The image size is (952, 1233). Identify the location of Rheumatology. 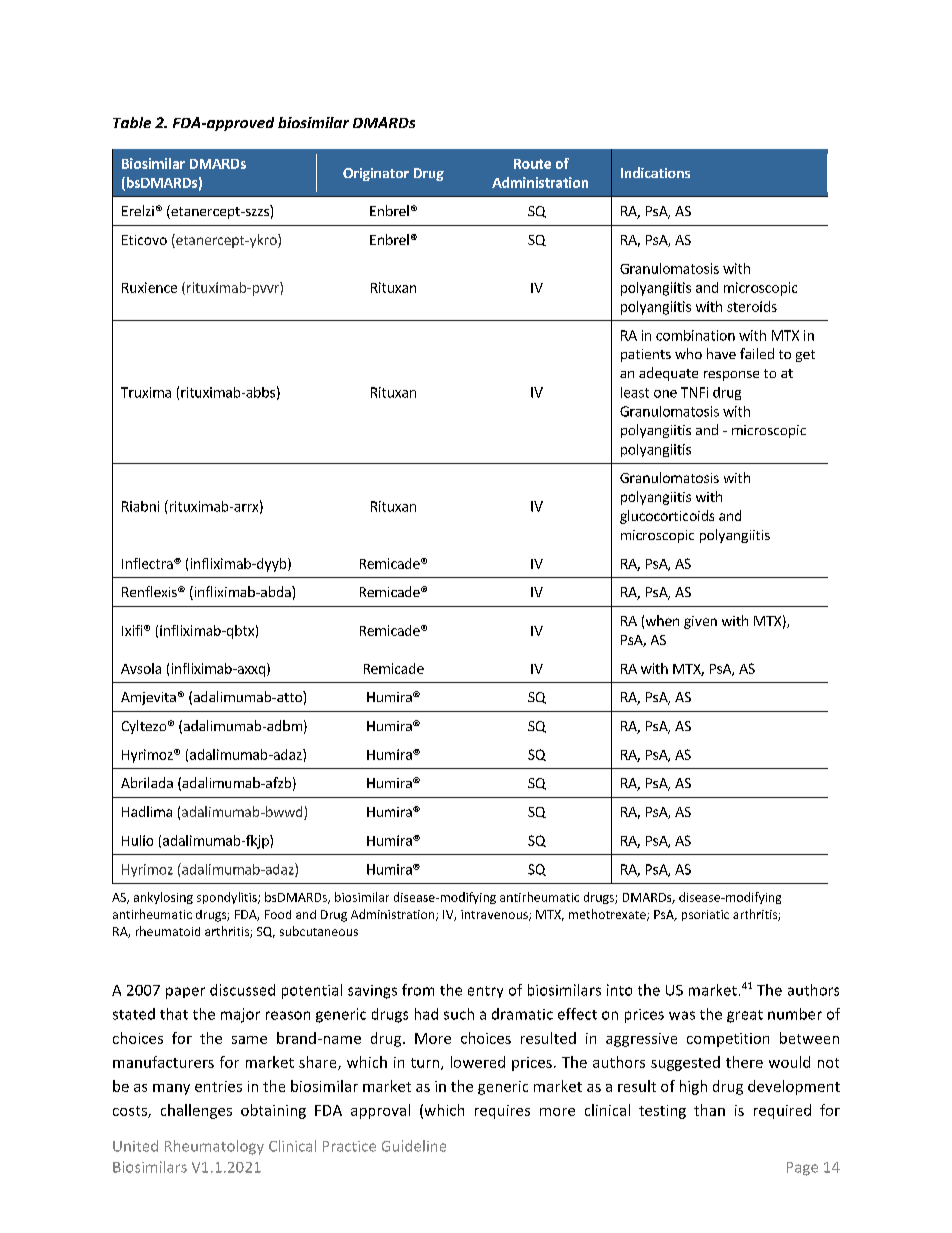
(214, 1147).
